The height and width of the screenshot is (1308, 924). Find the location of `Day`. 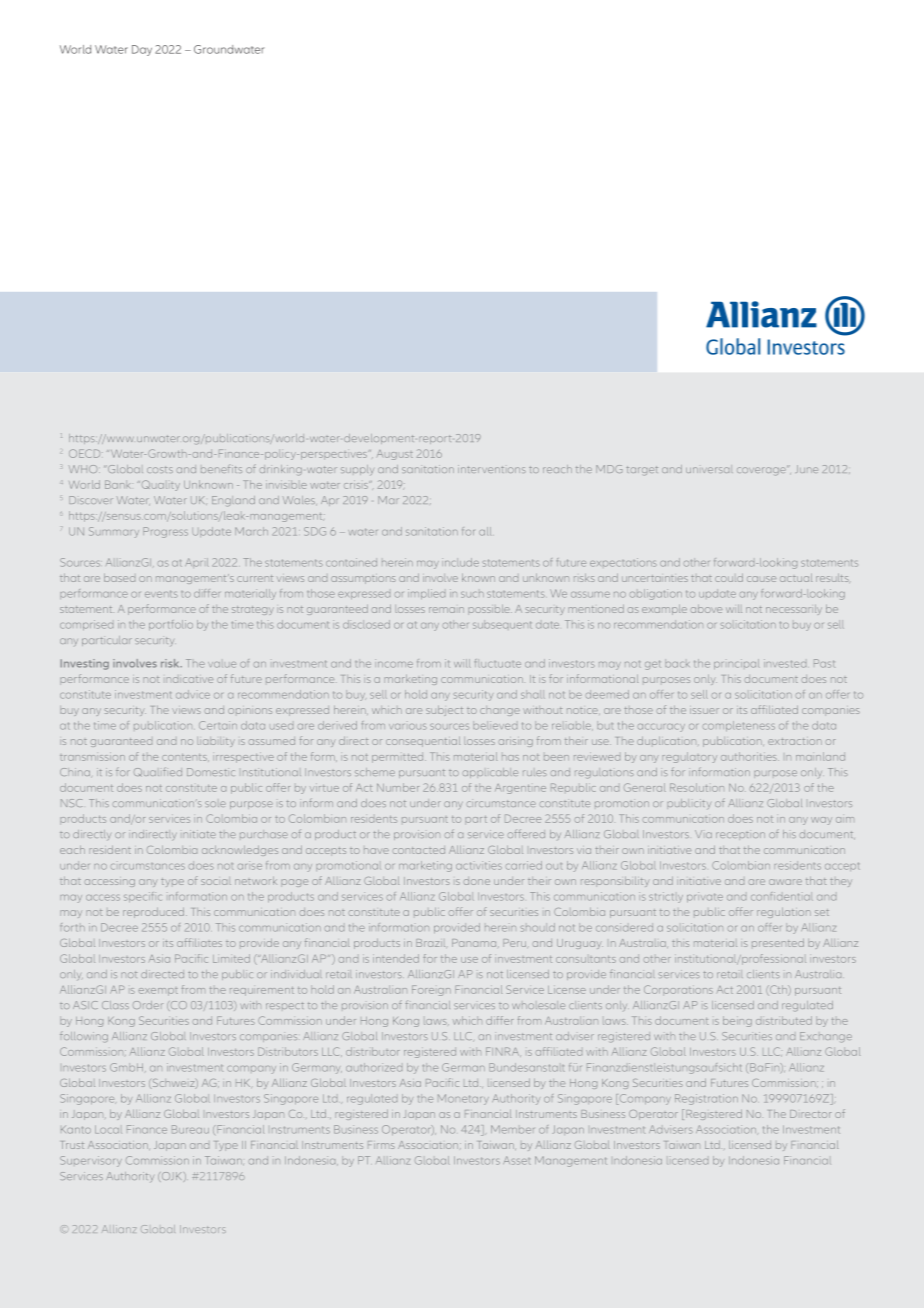

Day is located at coordinates (142, 50).
